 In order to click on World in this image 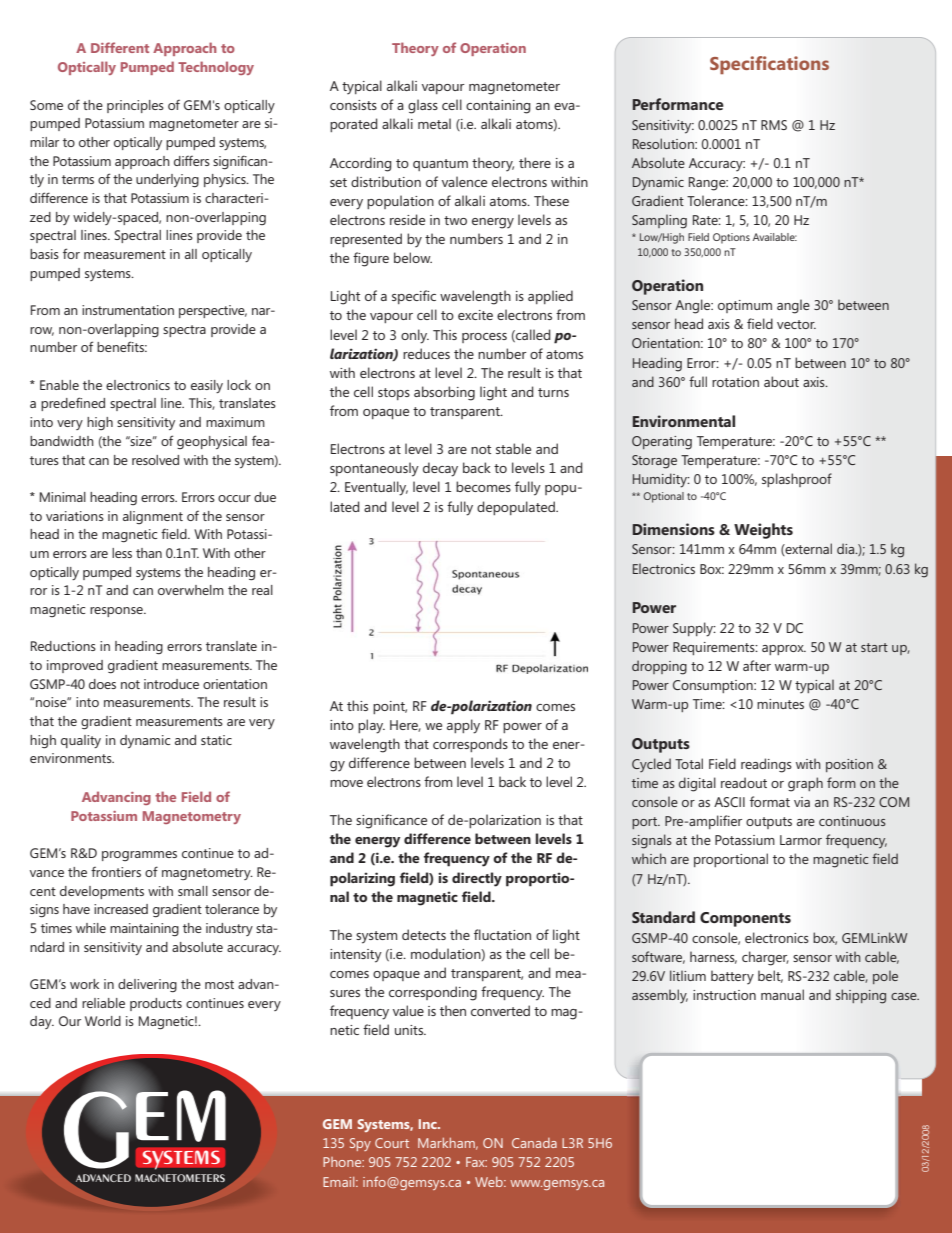, I will do `click(103, 1021)`.
